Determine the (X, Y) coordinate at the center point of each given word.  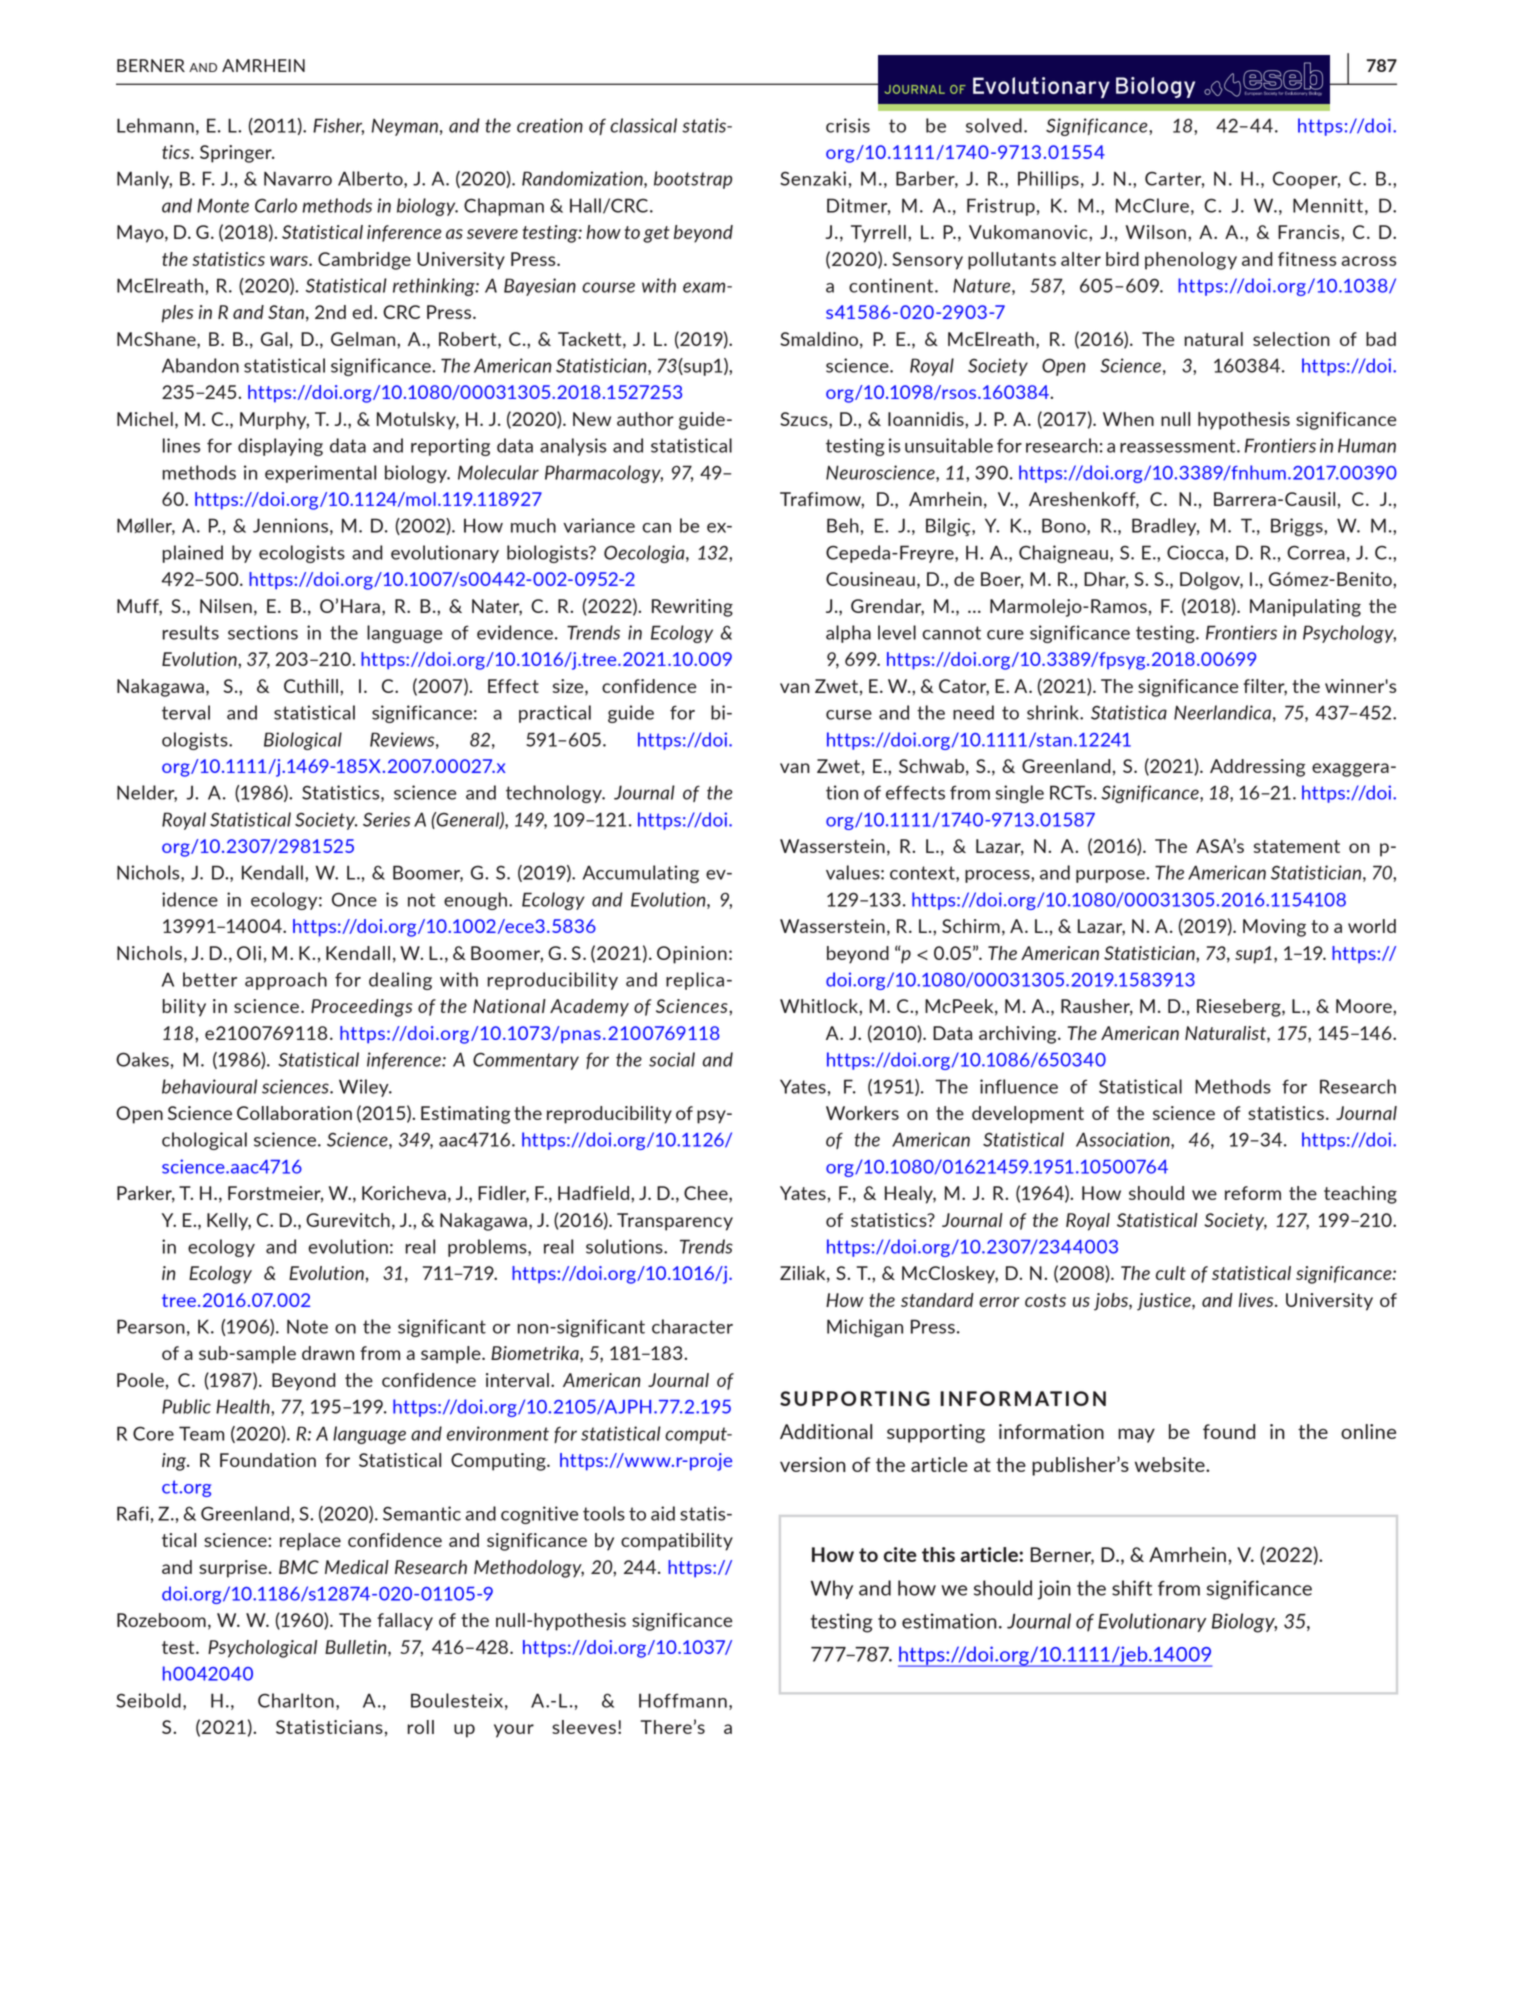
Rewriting (692, 608)
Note (307, 1326)
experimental (320, 474)
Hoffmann (683, 1700)
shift (1132, 1588)
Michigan (865, 1328)
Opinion (692, 955)
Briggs (1298, 527)
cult (1171, 1273)
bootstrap (693, 180)
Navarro (298, 178)
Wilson (1156, 232)
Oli (249, 953)
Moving (1274, 928)
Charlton (296, 1700)
